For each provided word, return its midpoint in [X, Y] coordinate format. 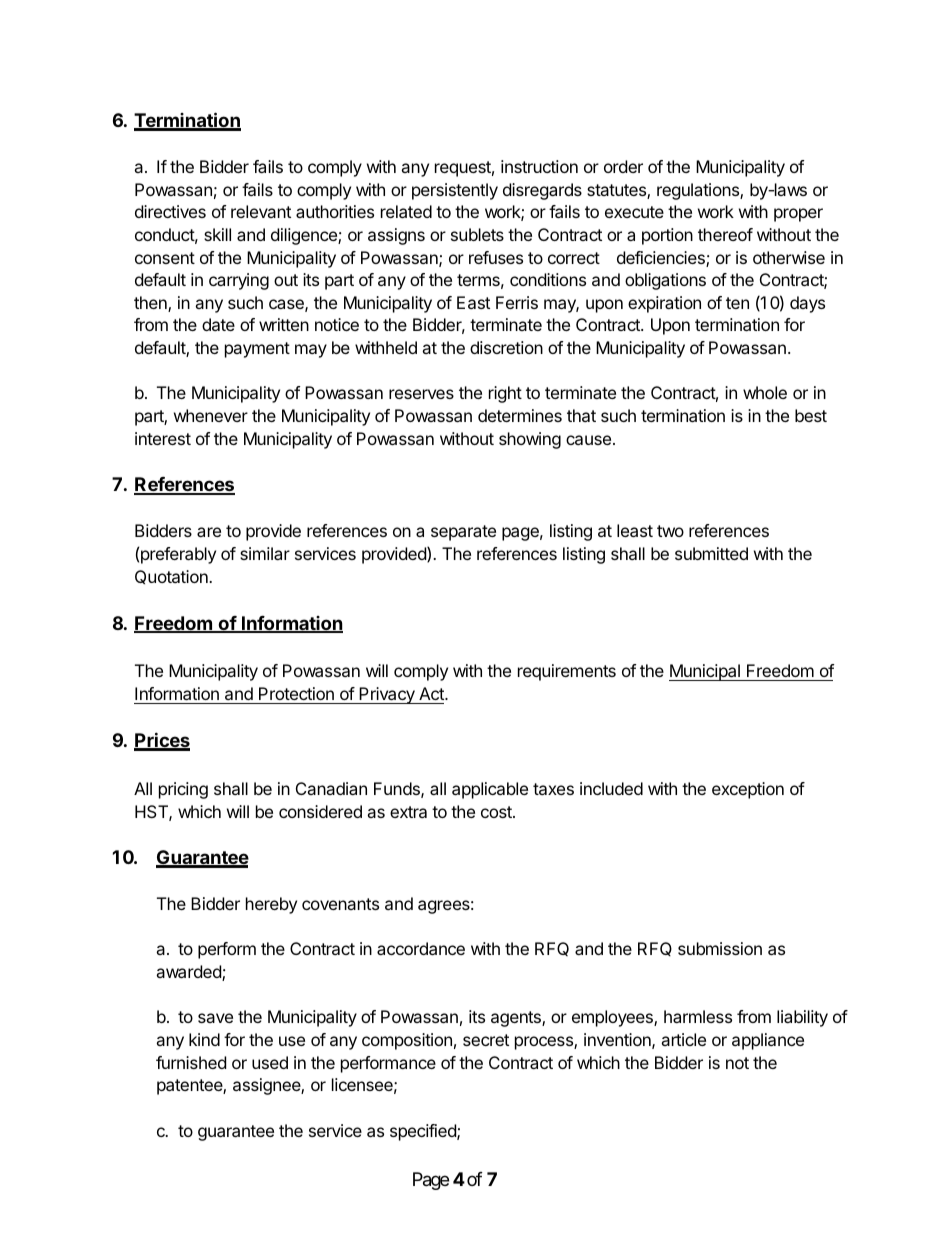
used [270, 1062]
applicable [490, 790]
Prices [162, 741]
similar [265, 553]
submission [720, 948]
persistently [455, 191]
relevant [261, 211]
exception [748, 790]
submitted [711, 553]
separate [463, 533]
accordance [421, 948]
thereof [725, 234]
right [505, 394]
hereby [271, 905]
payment [257, 350]
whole [765, 392]
